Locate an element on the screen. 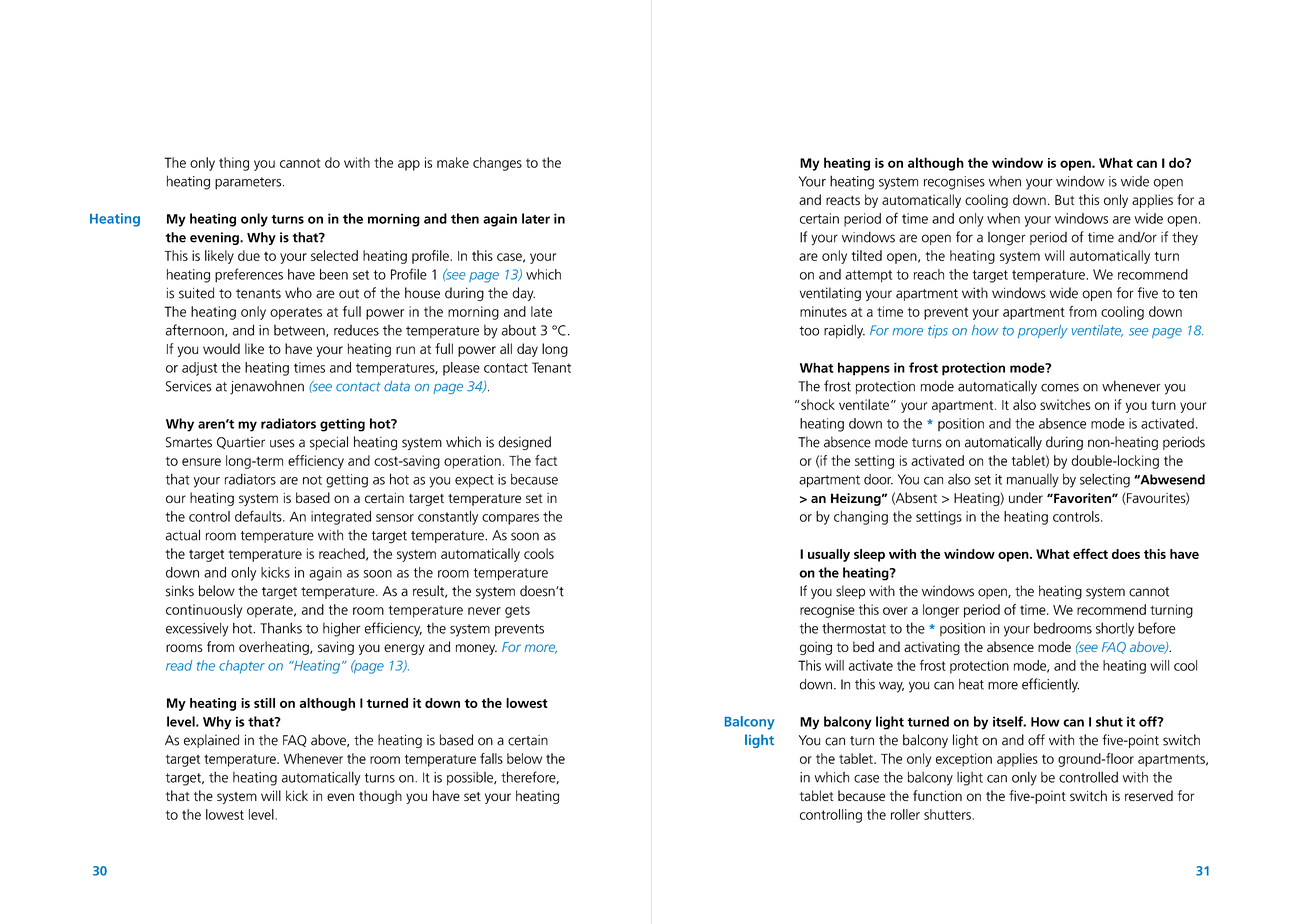 The height and width of the screenshot is (924, 1303). possible is located at coordinates (471, 778).
